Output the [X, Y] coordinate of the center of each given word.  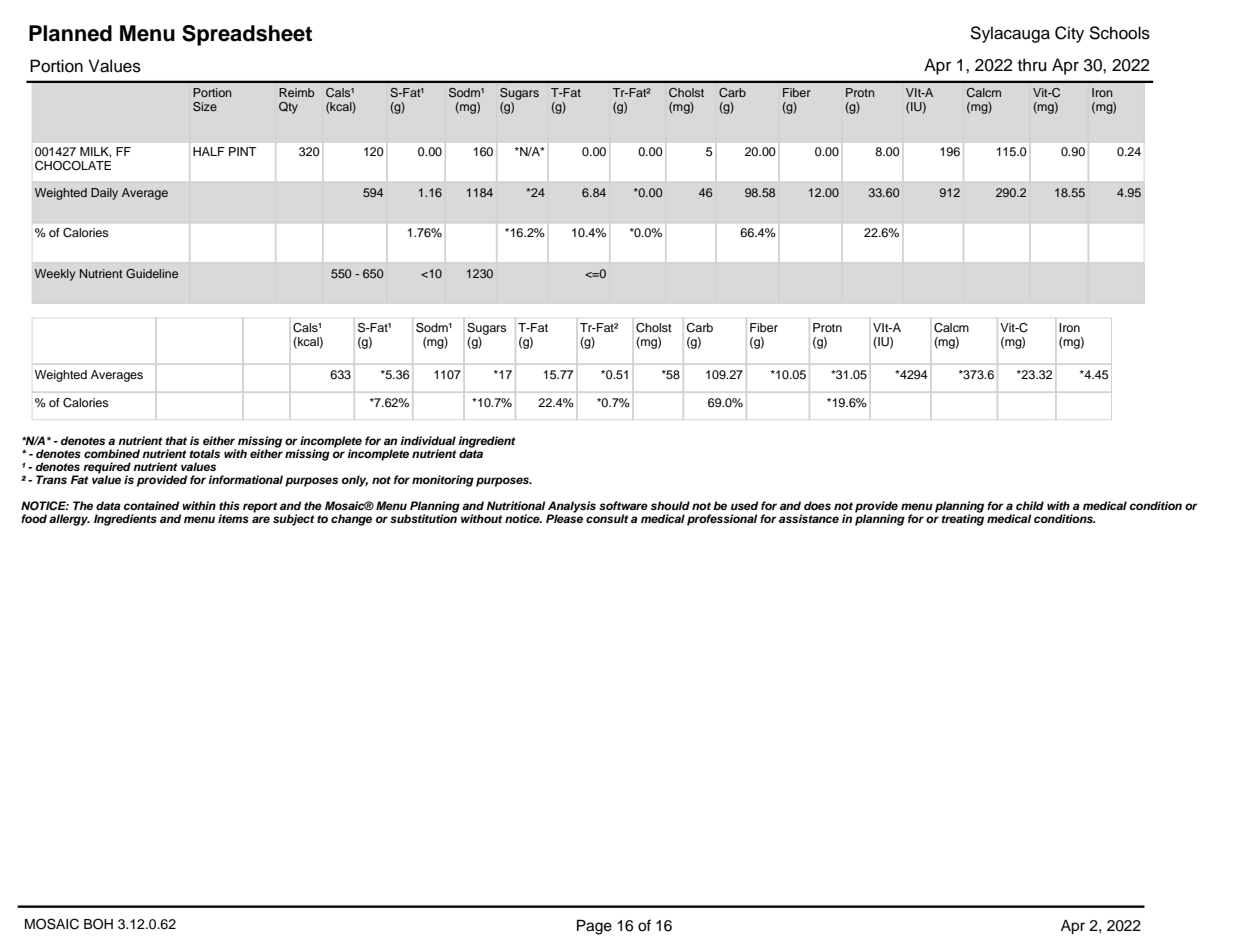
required [107, 469]
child [1030, 505]
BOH [98, 924]
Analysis [572, 508]
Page [594, 927]
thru [1032, 65]
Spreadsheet [247, 35]
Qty [288, 108]
